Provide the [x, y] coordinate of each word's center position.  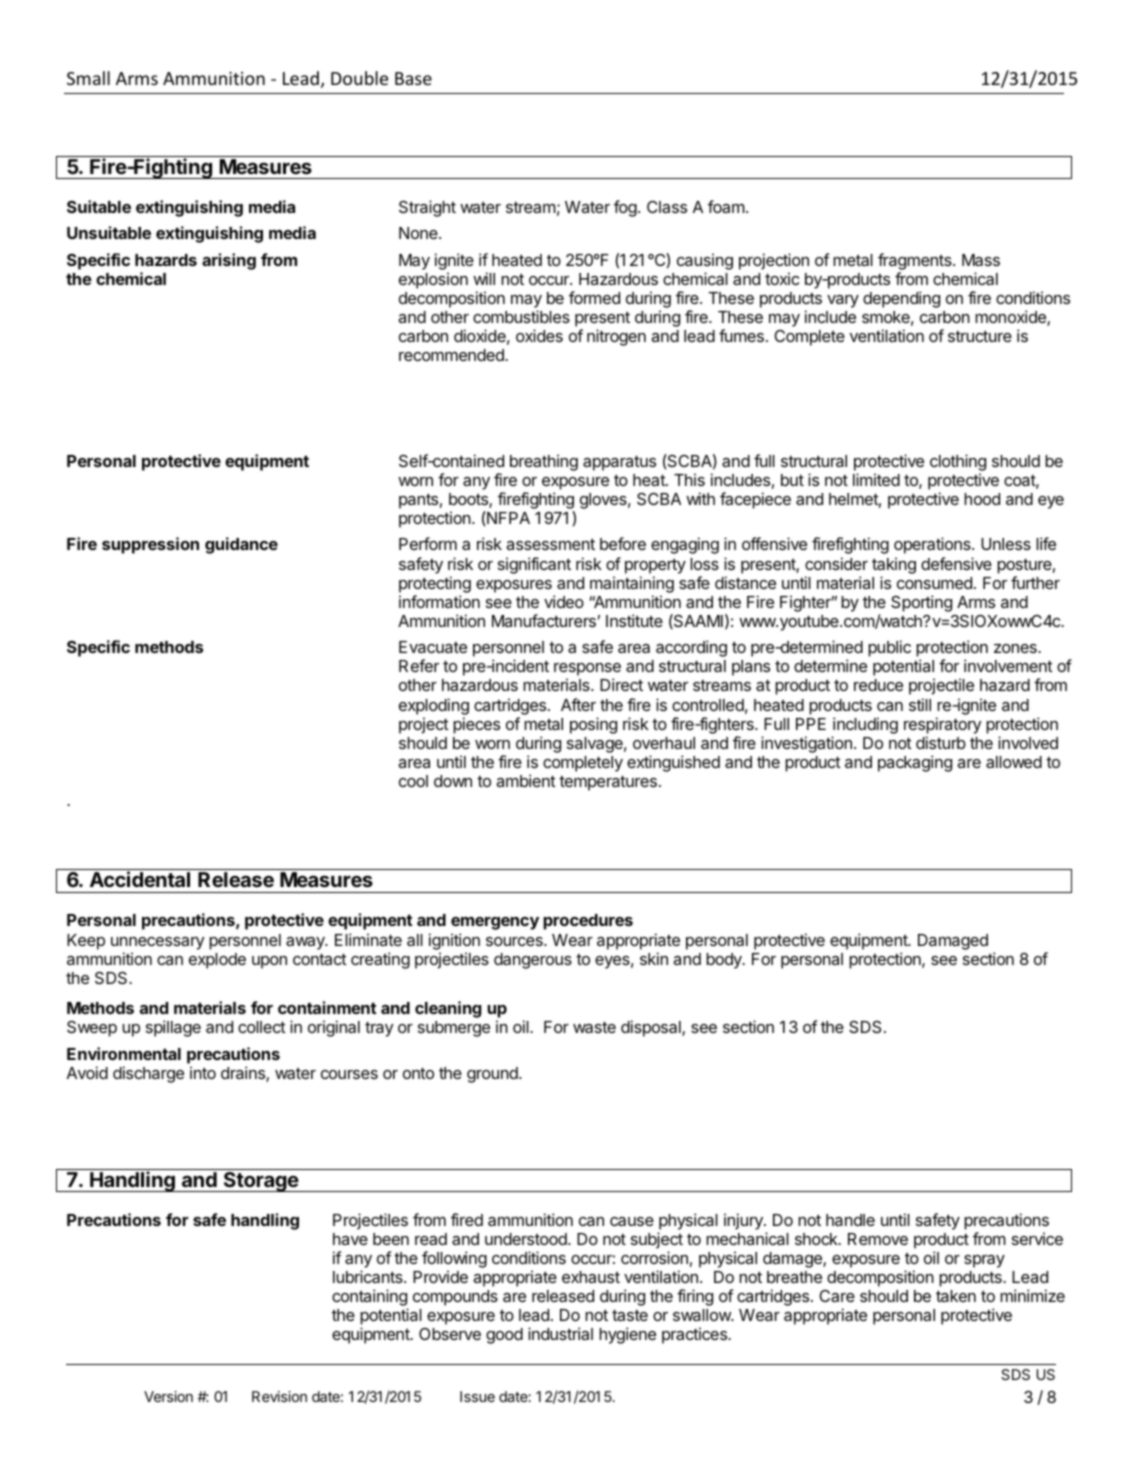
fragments [916, 261]
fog [625, 208]
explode [217, 961]
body [725, 961]
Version [168, 1396]
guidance [241, 545]
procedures [588, 922]
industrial [560, 1333]
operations [933, 545]
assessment [550, 544]
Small [88, 78]
